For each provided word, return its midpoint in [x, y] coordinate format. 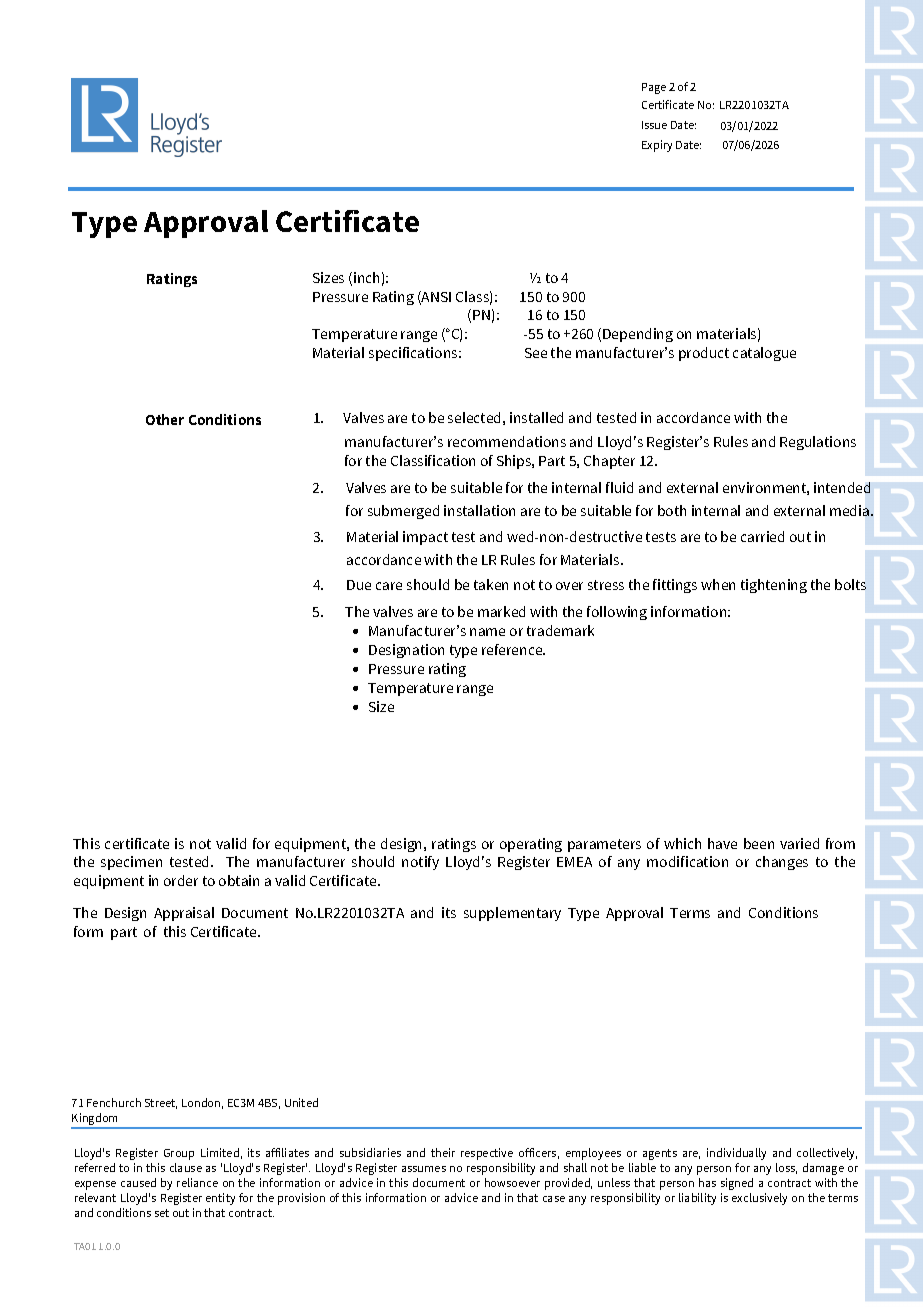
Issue [654, 125]
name [487, 632]
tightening [774, 586]
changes [782, 863]
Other [165, 419]
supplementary [512, 914]
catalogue [764, 354]
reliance [197, 1182]
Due [359, 585]
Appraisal [184, 914]
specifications [414, 354]
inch [366, 277]
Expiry [657, 146]
